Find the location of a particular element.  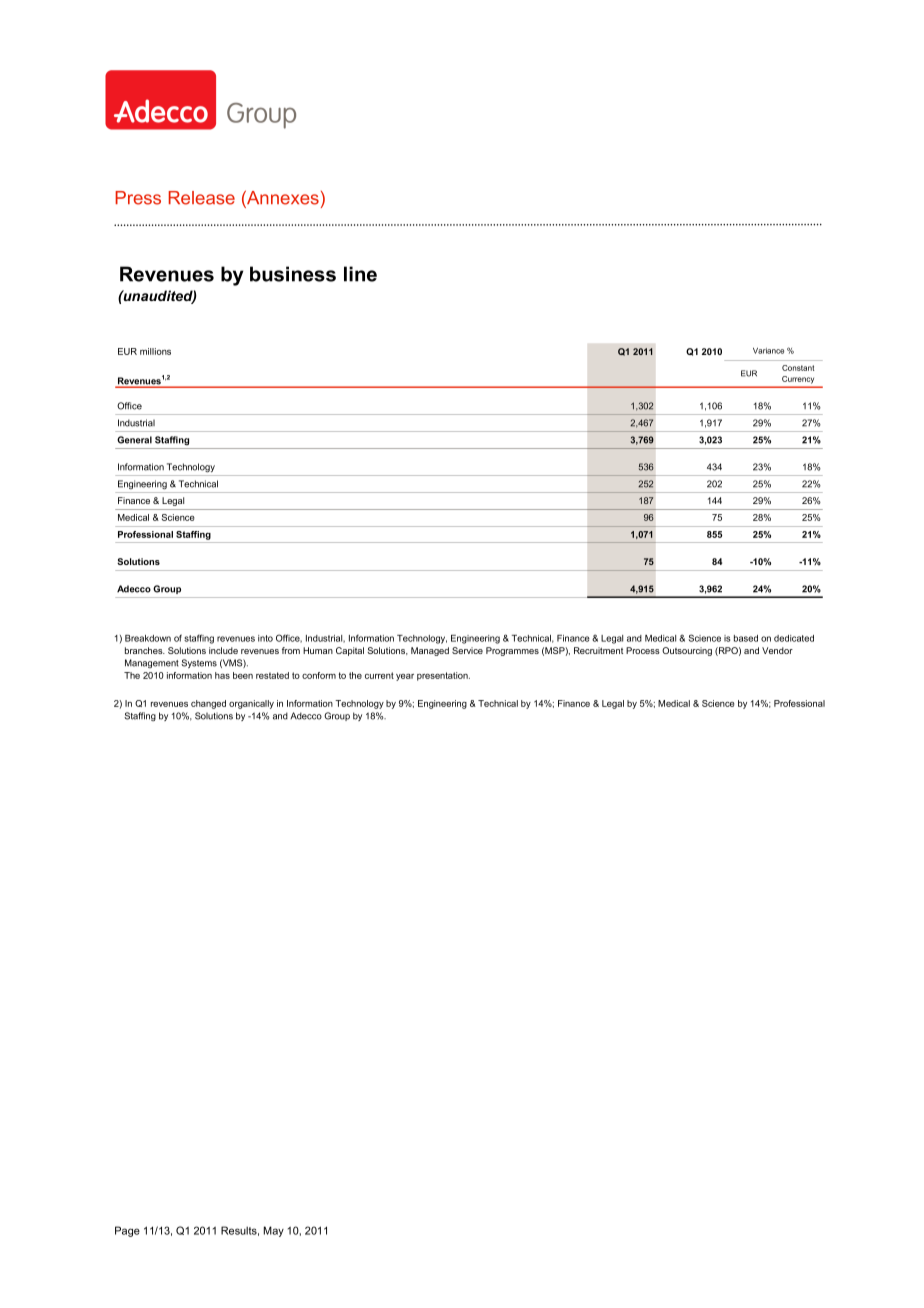

May is located at coordinates (273, 1231).
